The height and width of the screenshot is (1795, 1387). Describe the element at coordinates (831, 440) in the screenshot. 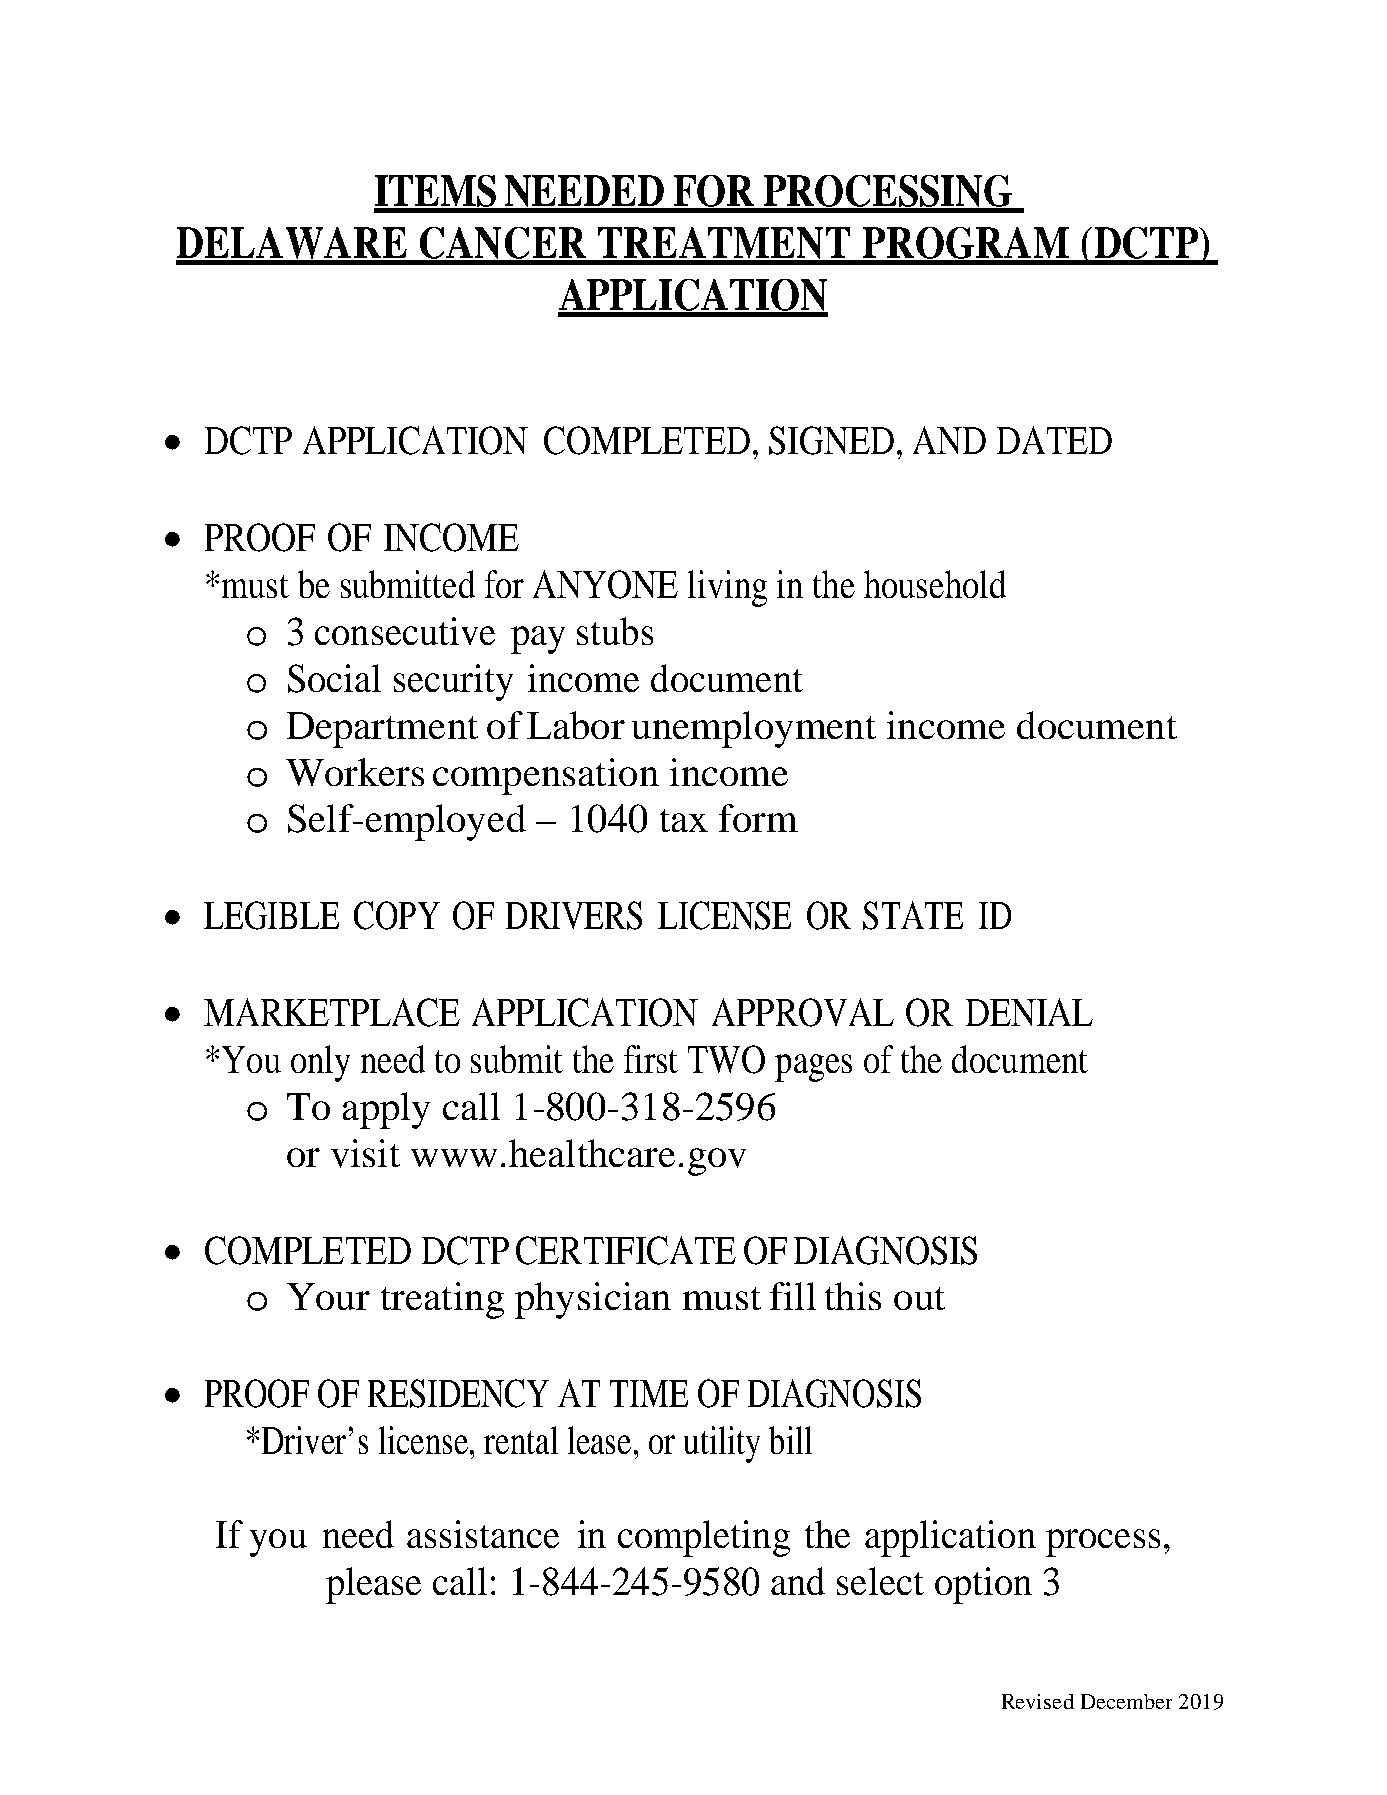

I see `SIGNED` at that location.
